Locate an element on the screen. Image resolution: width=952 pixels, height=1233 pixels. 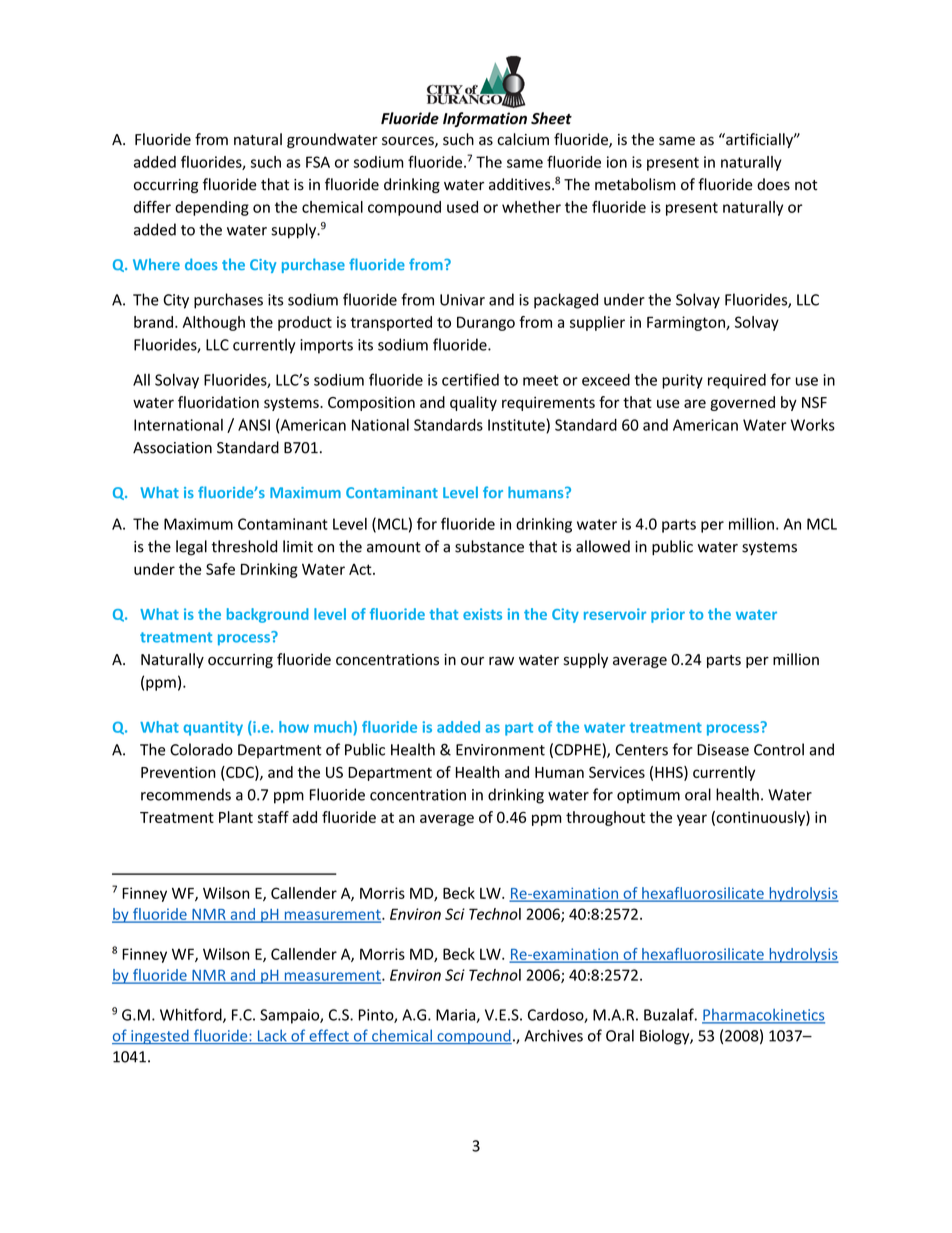
Although is located at coordinates (213, 323).
